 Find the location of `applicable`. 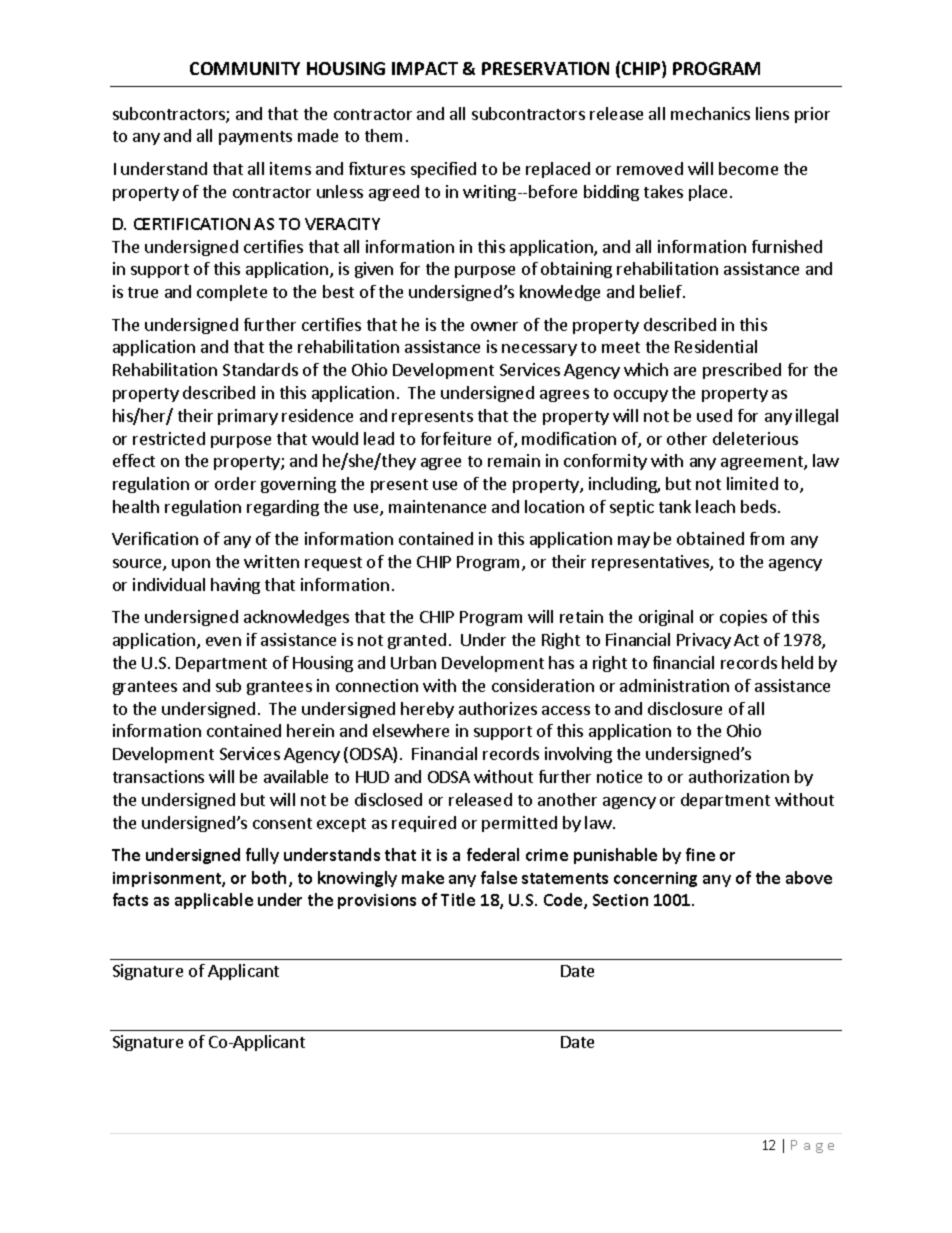

applicable is located at coordinates (214, 901).
